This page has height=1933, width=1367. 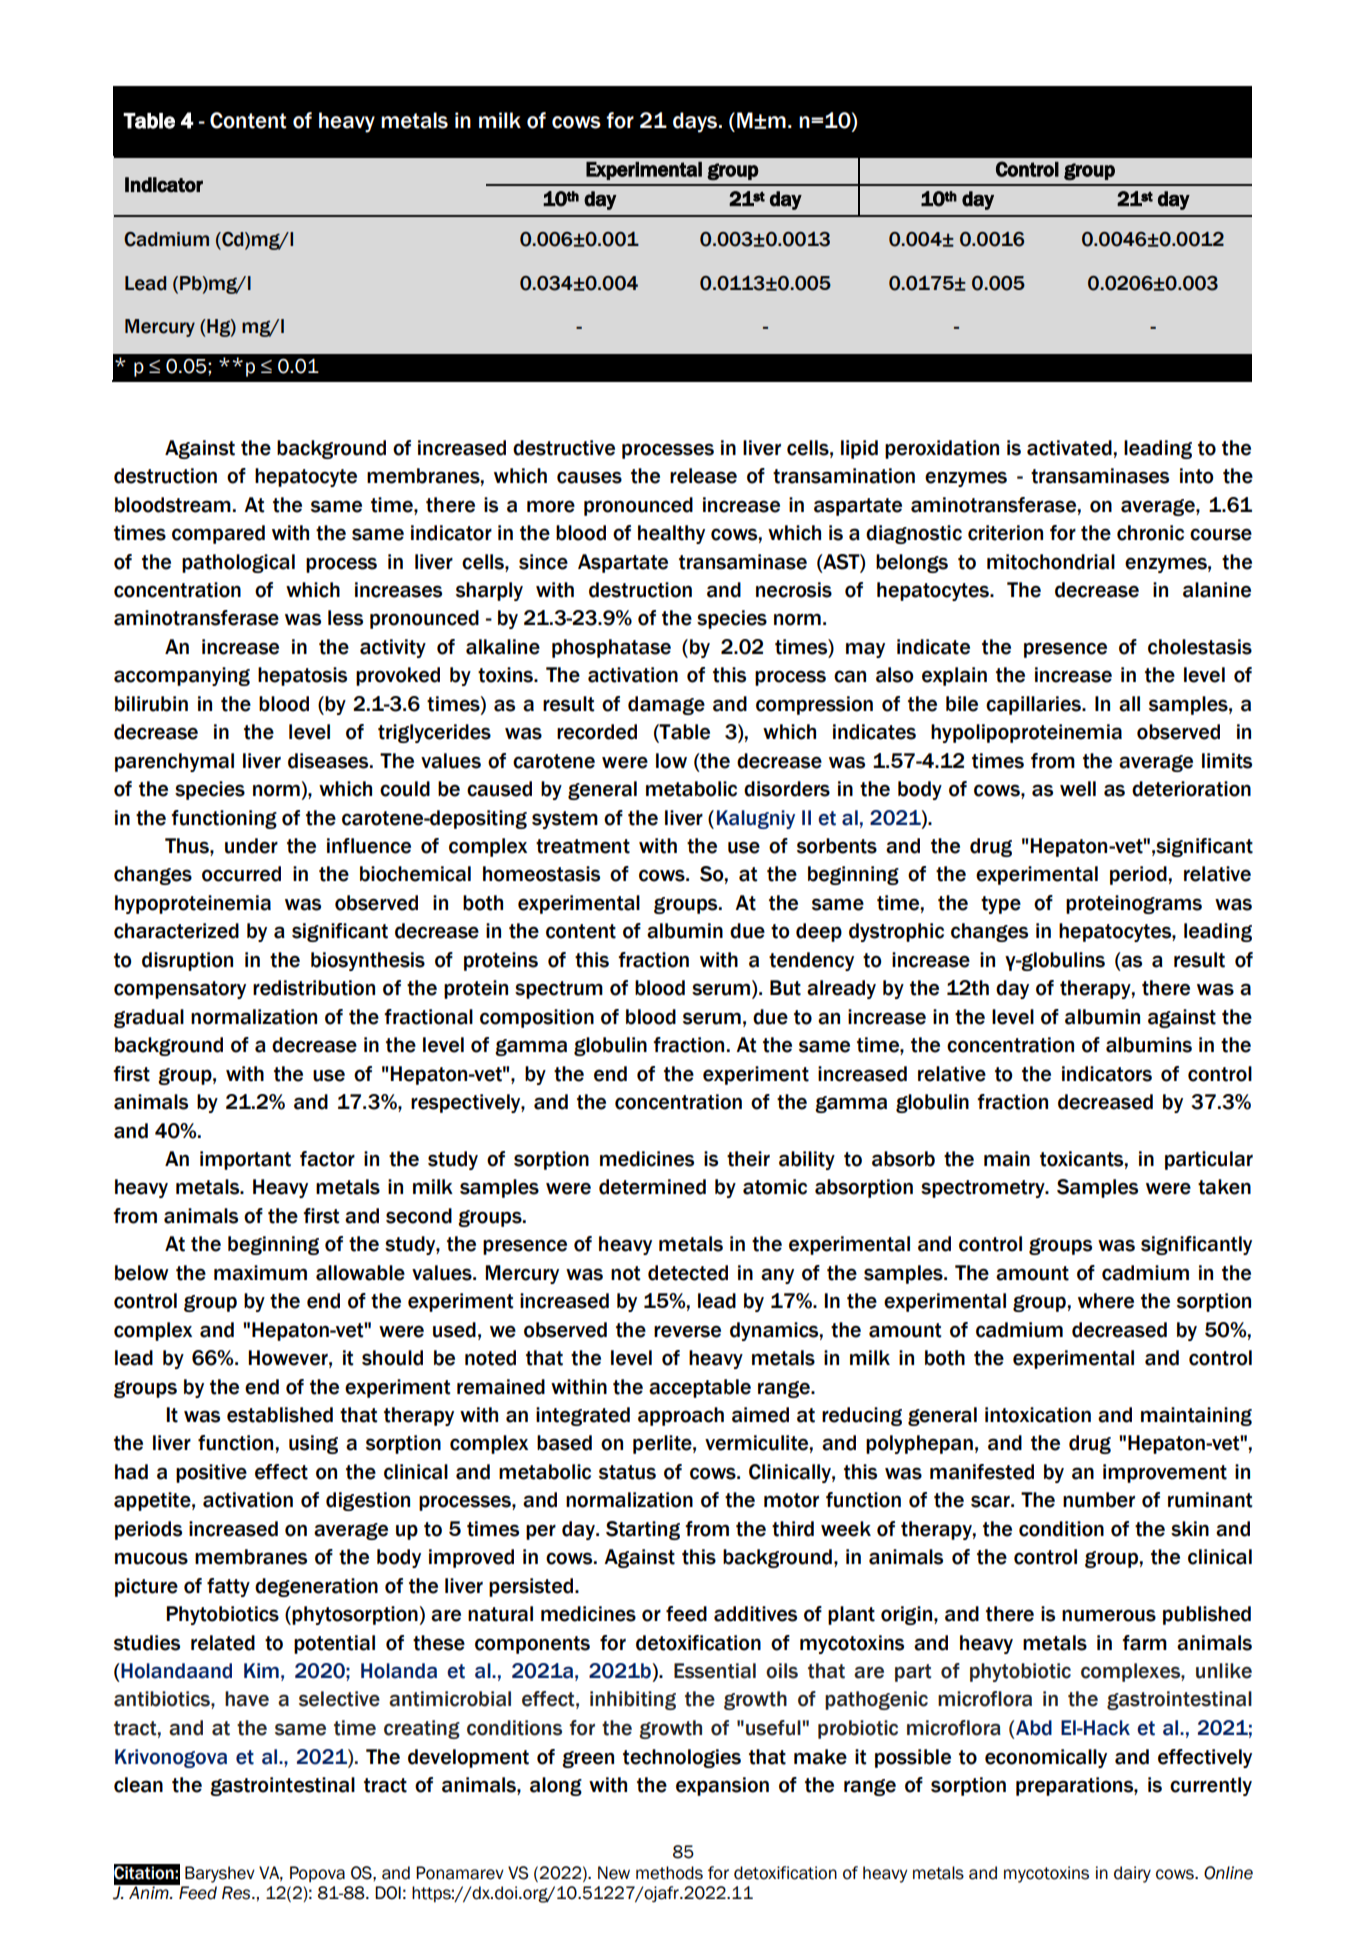 What do you see at coordinates (681, 1416) in the page?
I see `approach` at bounding box center [681, 1416].
